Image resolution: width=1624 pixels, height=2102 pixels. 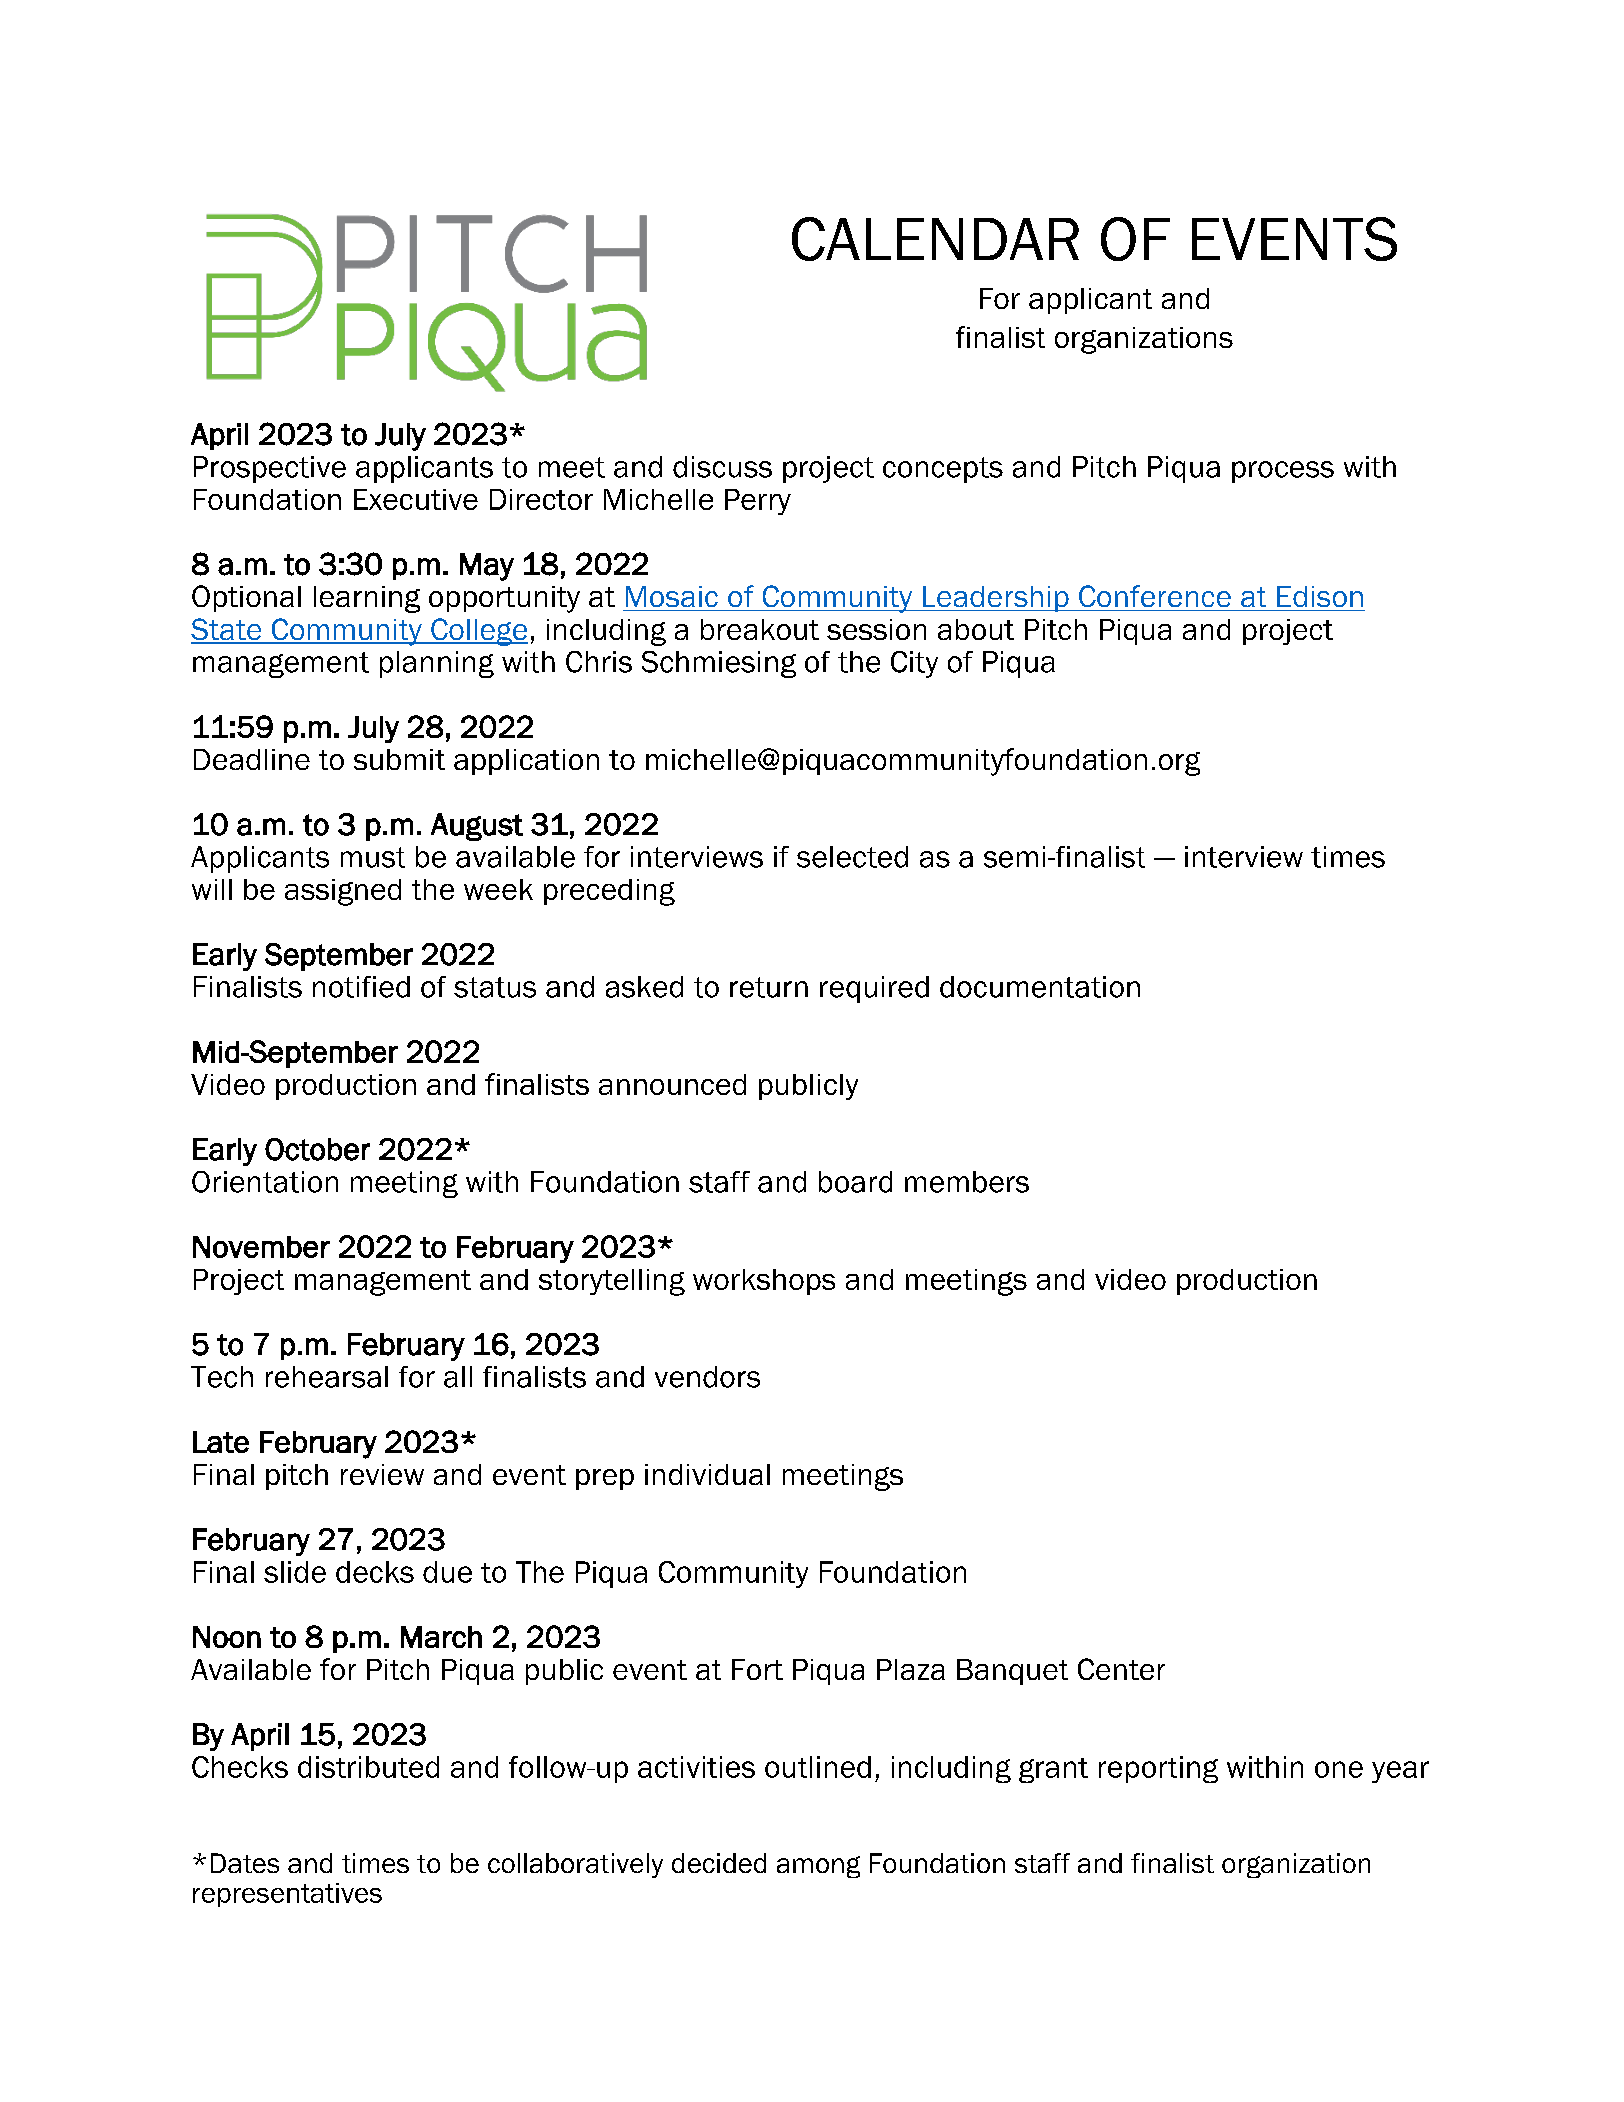 I want to click on Executive, so click(x=416, y=499).
